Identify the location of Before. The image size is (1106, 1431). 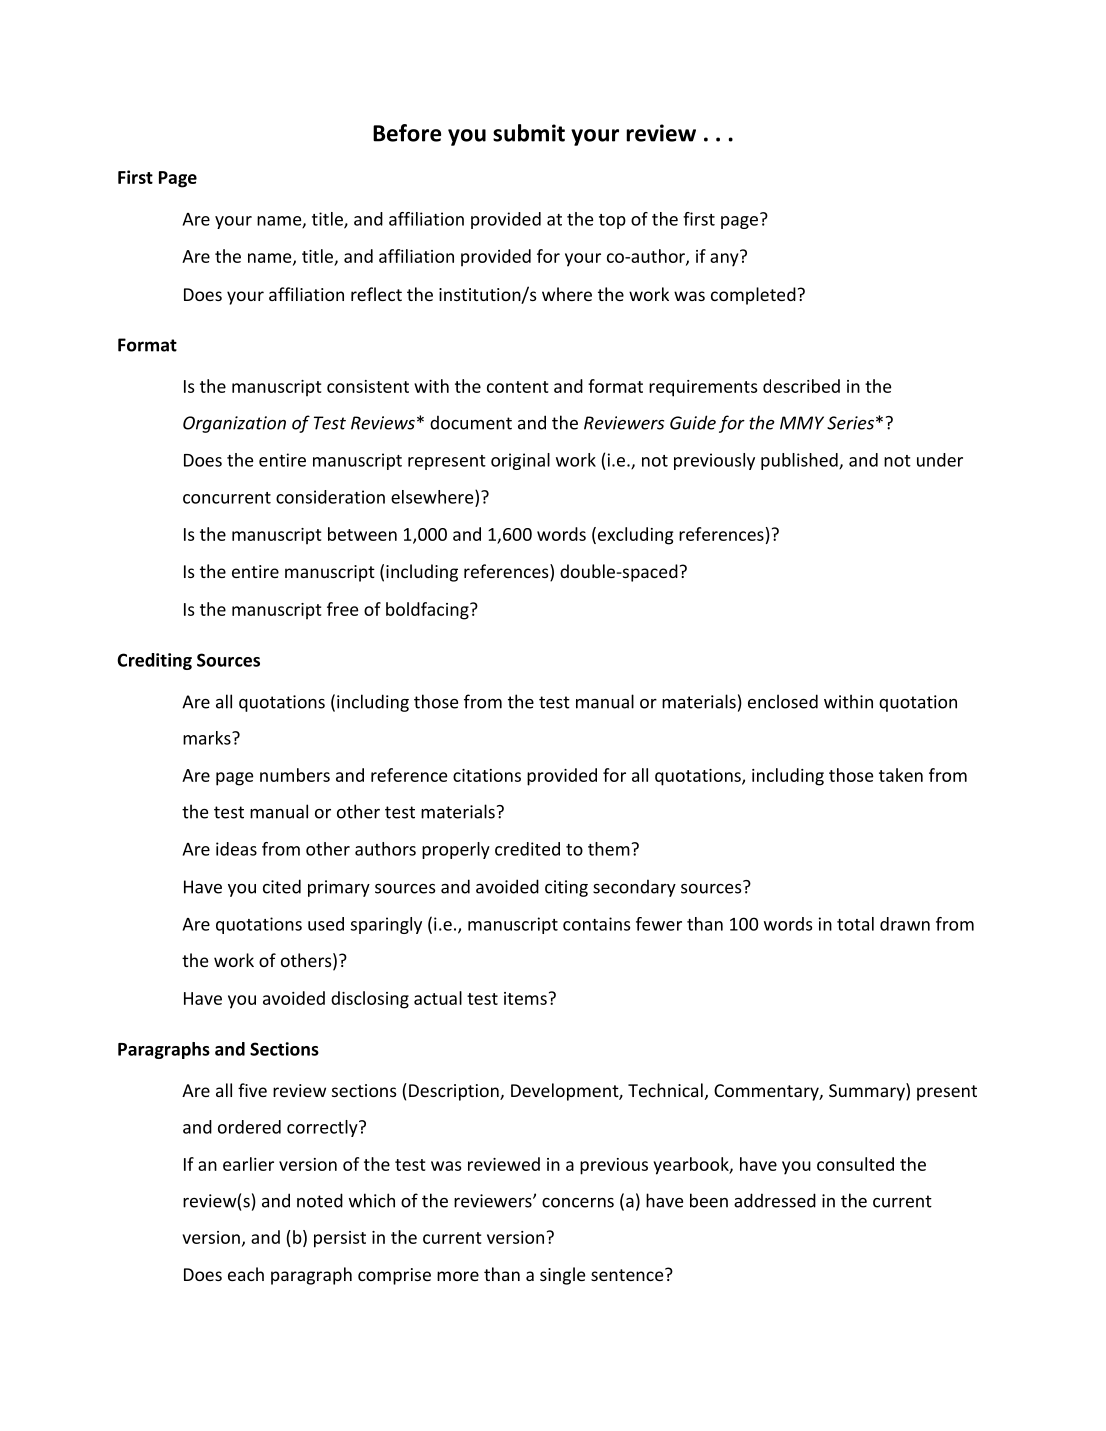
(407, 133).
